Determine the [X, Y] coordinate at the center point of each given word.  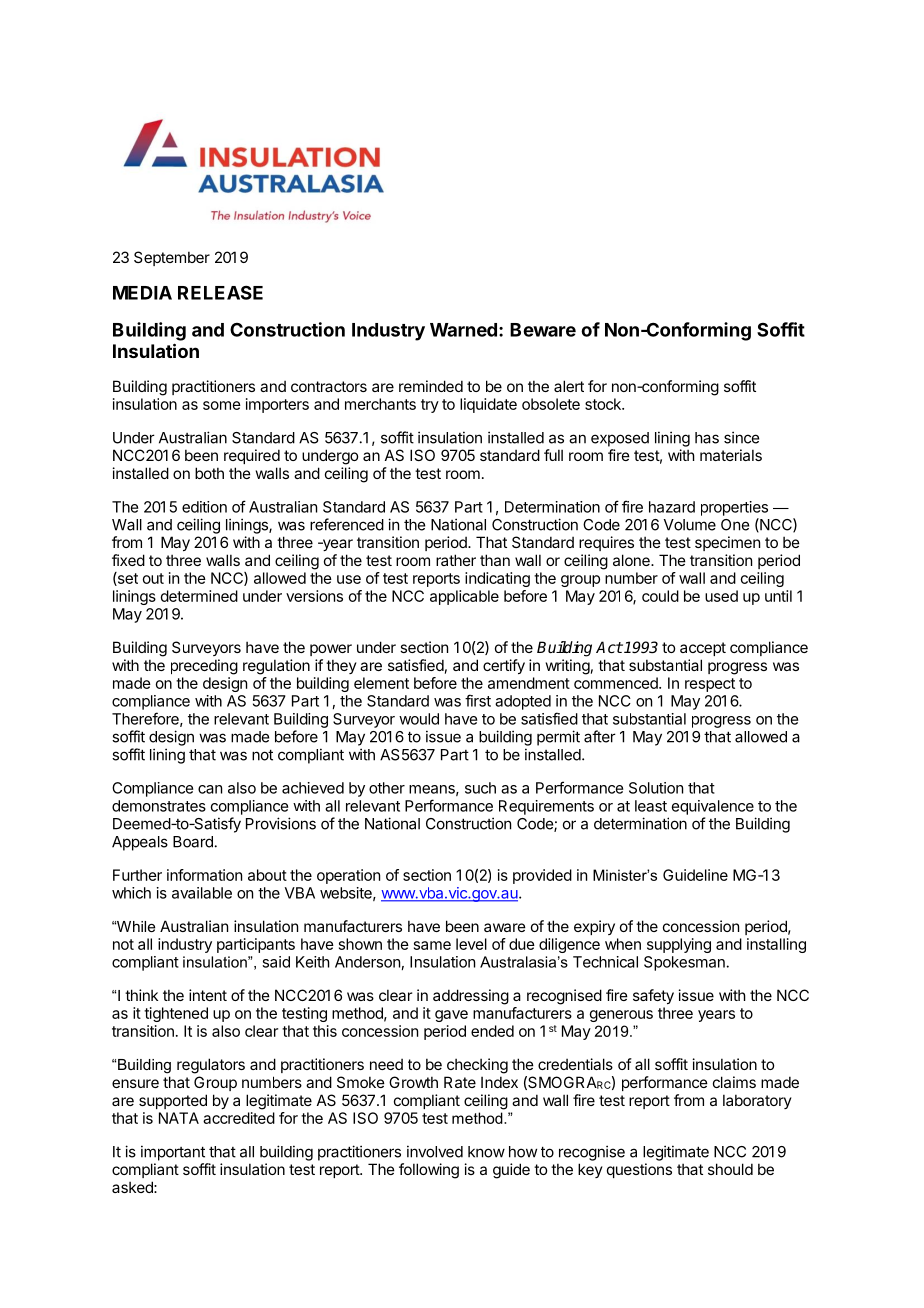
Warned [463, 330]
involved [435, 1151]
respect [710, 685]
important [173, 1153]
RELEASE [220, 292]
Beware [543, 330]
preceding [204, 667]
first [478, 700]
